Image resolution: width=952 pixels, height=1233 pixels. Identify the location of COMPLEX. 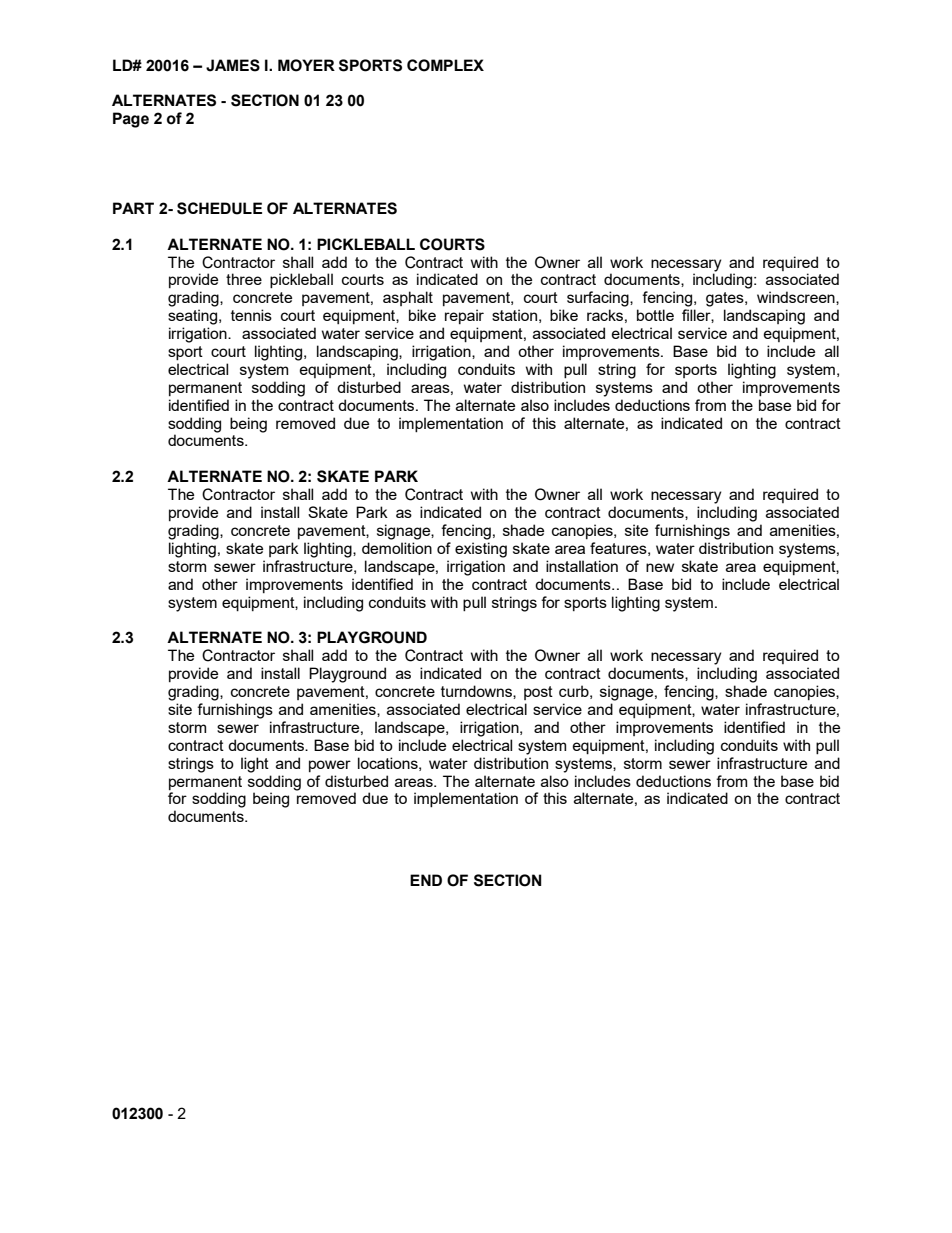
(445, 65).
